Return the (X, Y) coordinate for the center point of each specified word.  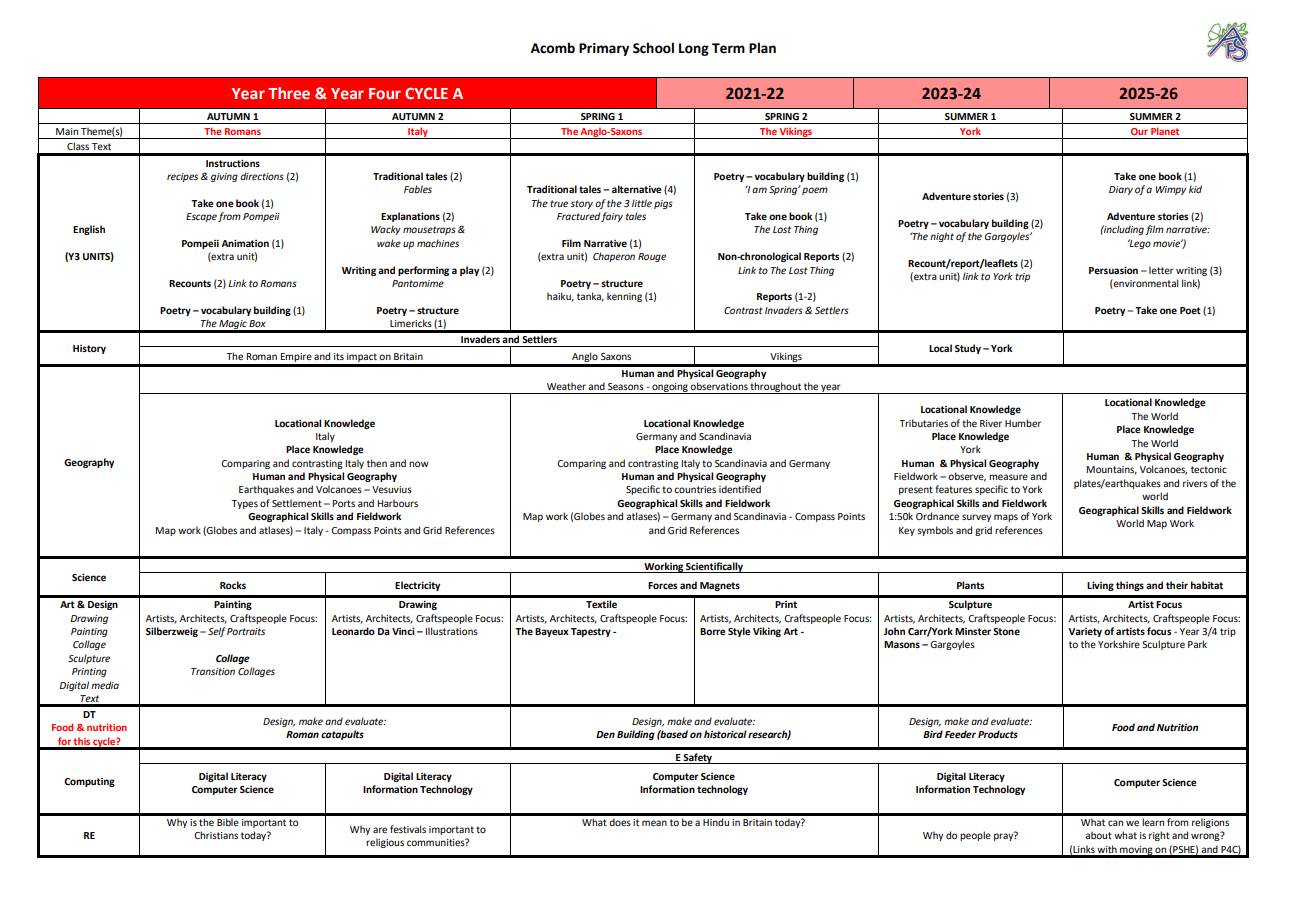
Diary (1121, 190)
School (653, 48)
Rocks (233, 585)
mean (654, 823)
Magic (233, 326)
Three (289, 93)
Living (1100, 586)
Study (968, 349)
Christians (216, 835)
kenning (624, 297)
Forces (662, 585)
